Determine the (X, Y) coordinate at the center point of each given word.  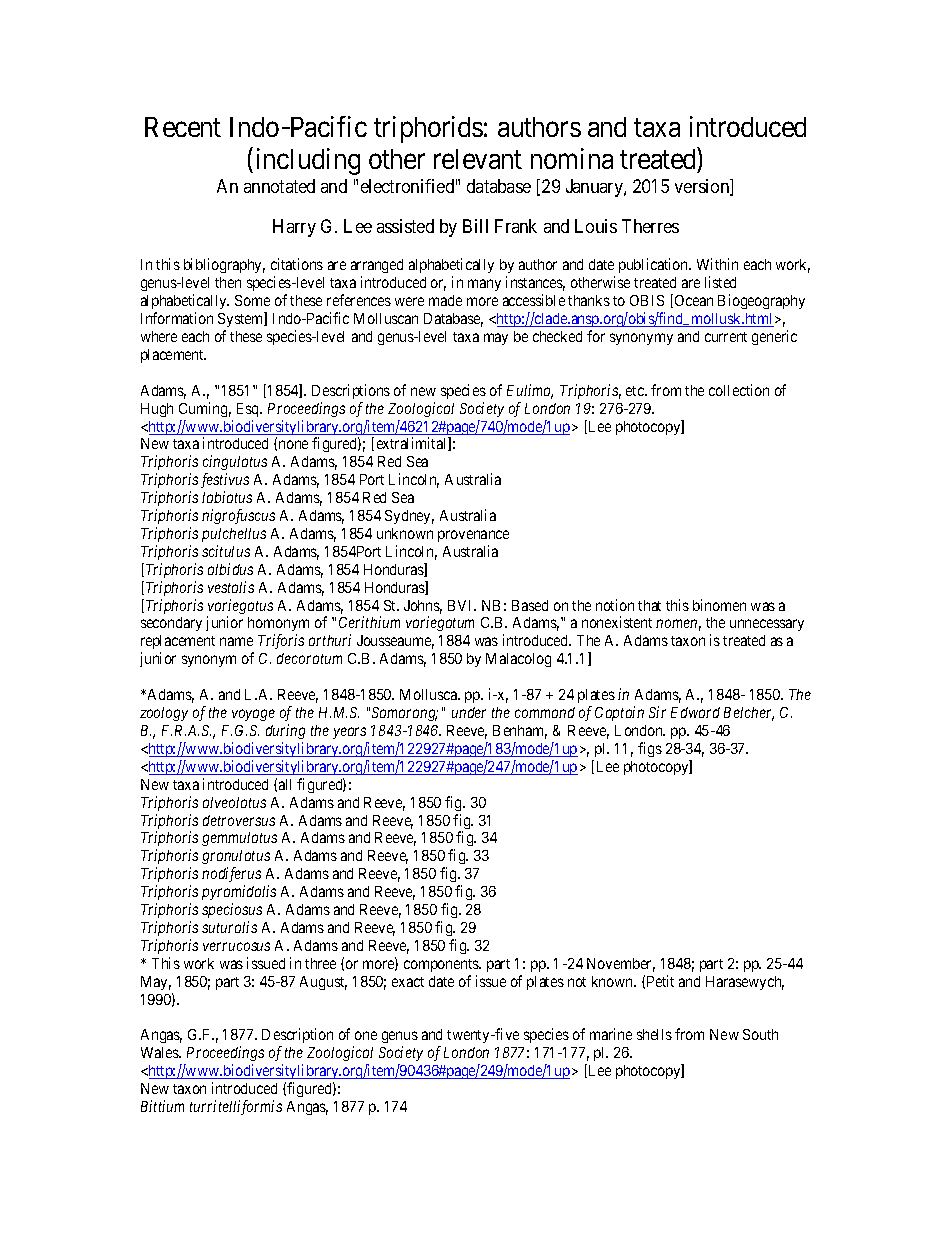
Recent (183, 127)
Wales (161, 1052)
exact (408, 982)
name (236, 641)
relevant (478, 159)
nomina (572, 158)
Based (530, 605)
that (649, 605)
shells (654, 1034)
